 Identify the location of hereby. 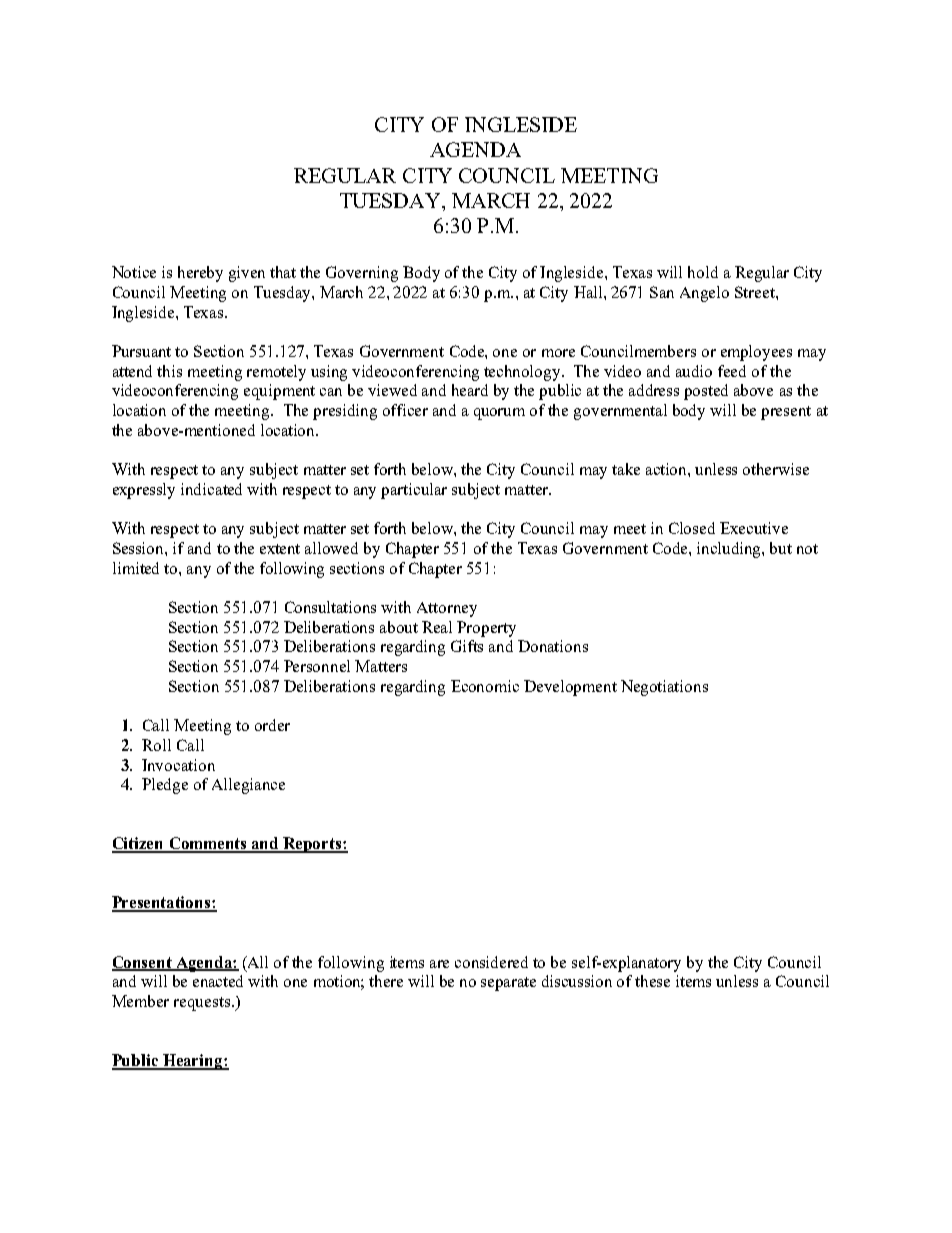
(200, 274).
